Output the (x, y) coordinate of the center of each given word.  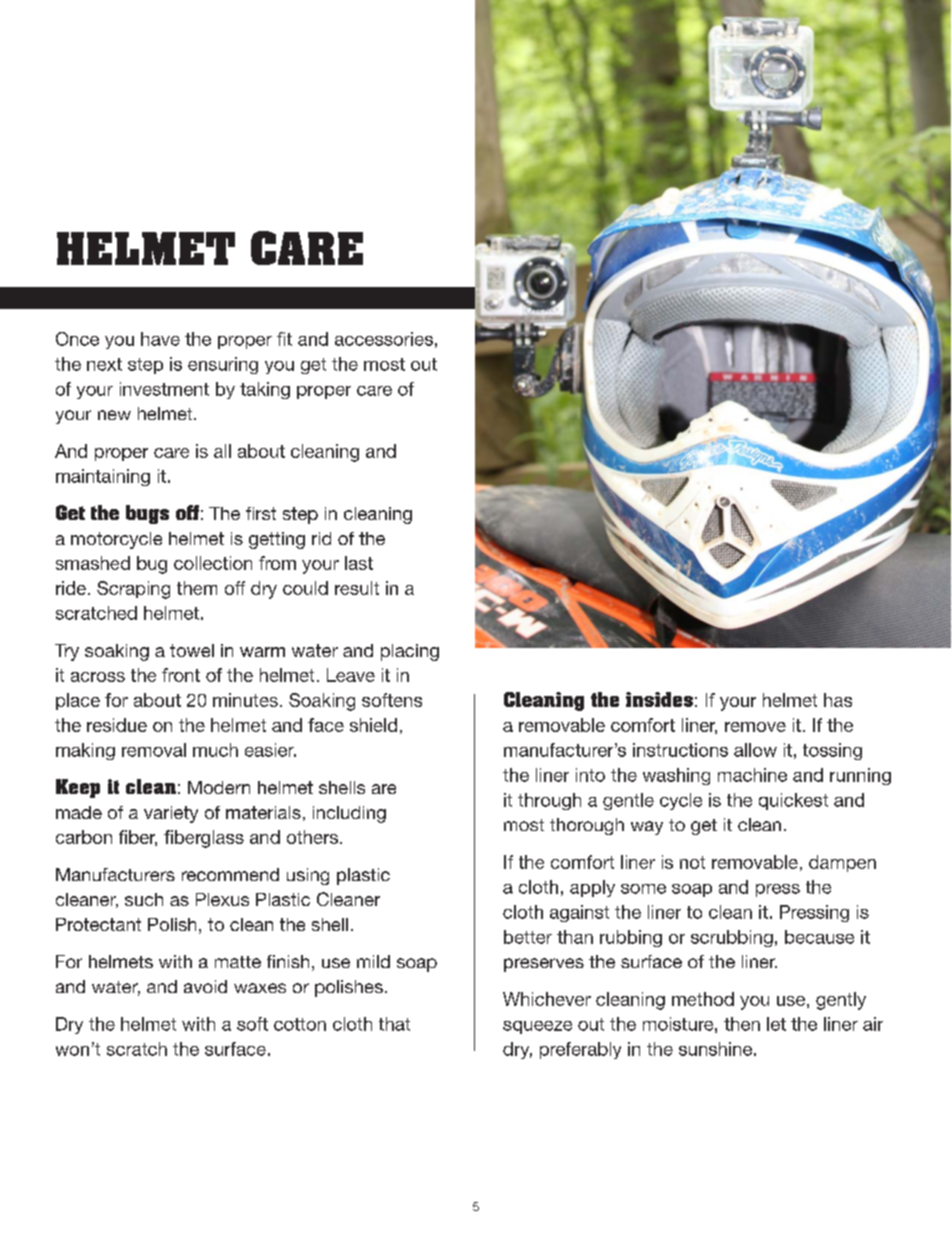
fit (284, 339)
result (357, 588)
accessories (384, 339)
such (144, 899)
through (549, 801)
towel (192, 650)
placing (410, 652)
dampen (842, 863)
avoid (205, 986)
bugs (147, 514)
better (528, 937)
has (838, 700)
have (160, 339)
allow (755, 750)
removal (154, 750)
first (261, 513)
